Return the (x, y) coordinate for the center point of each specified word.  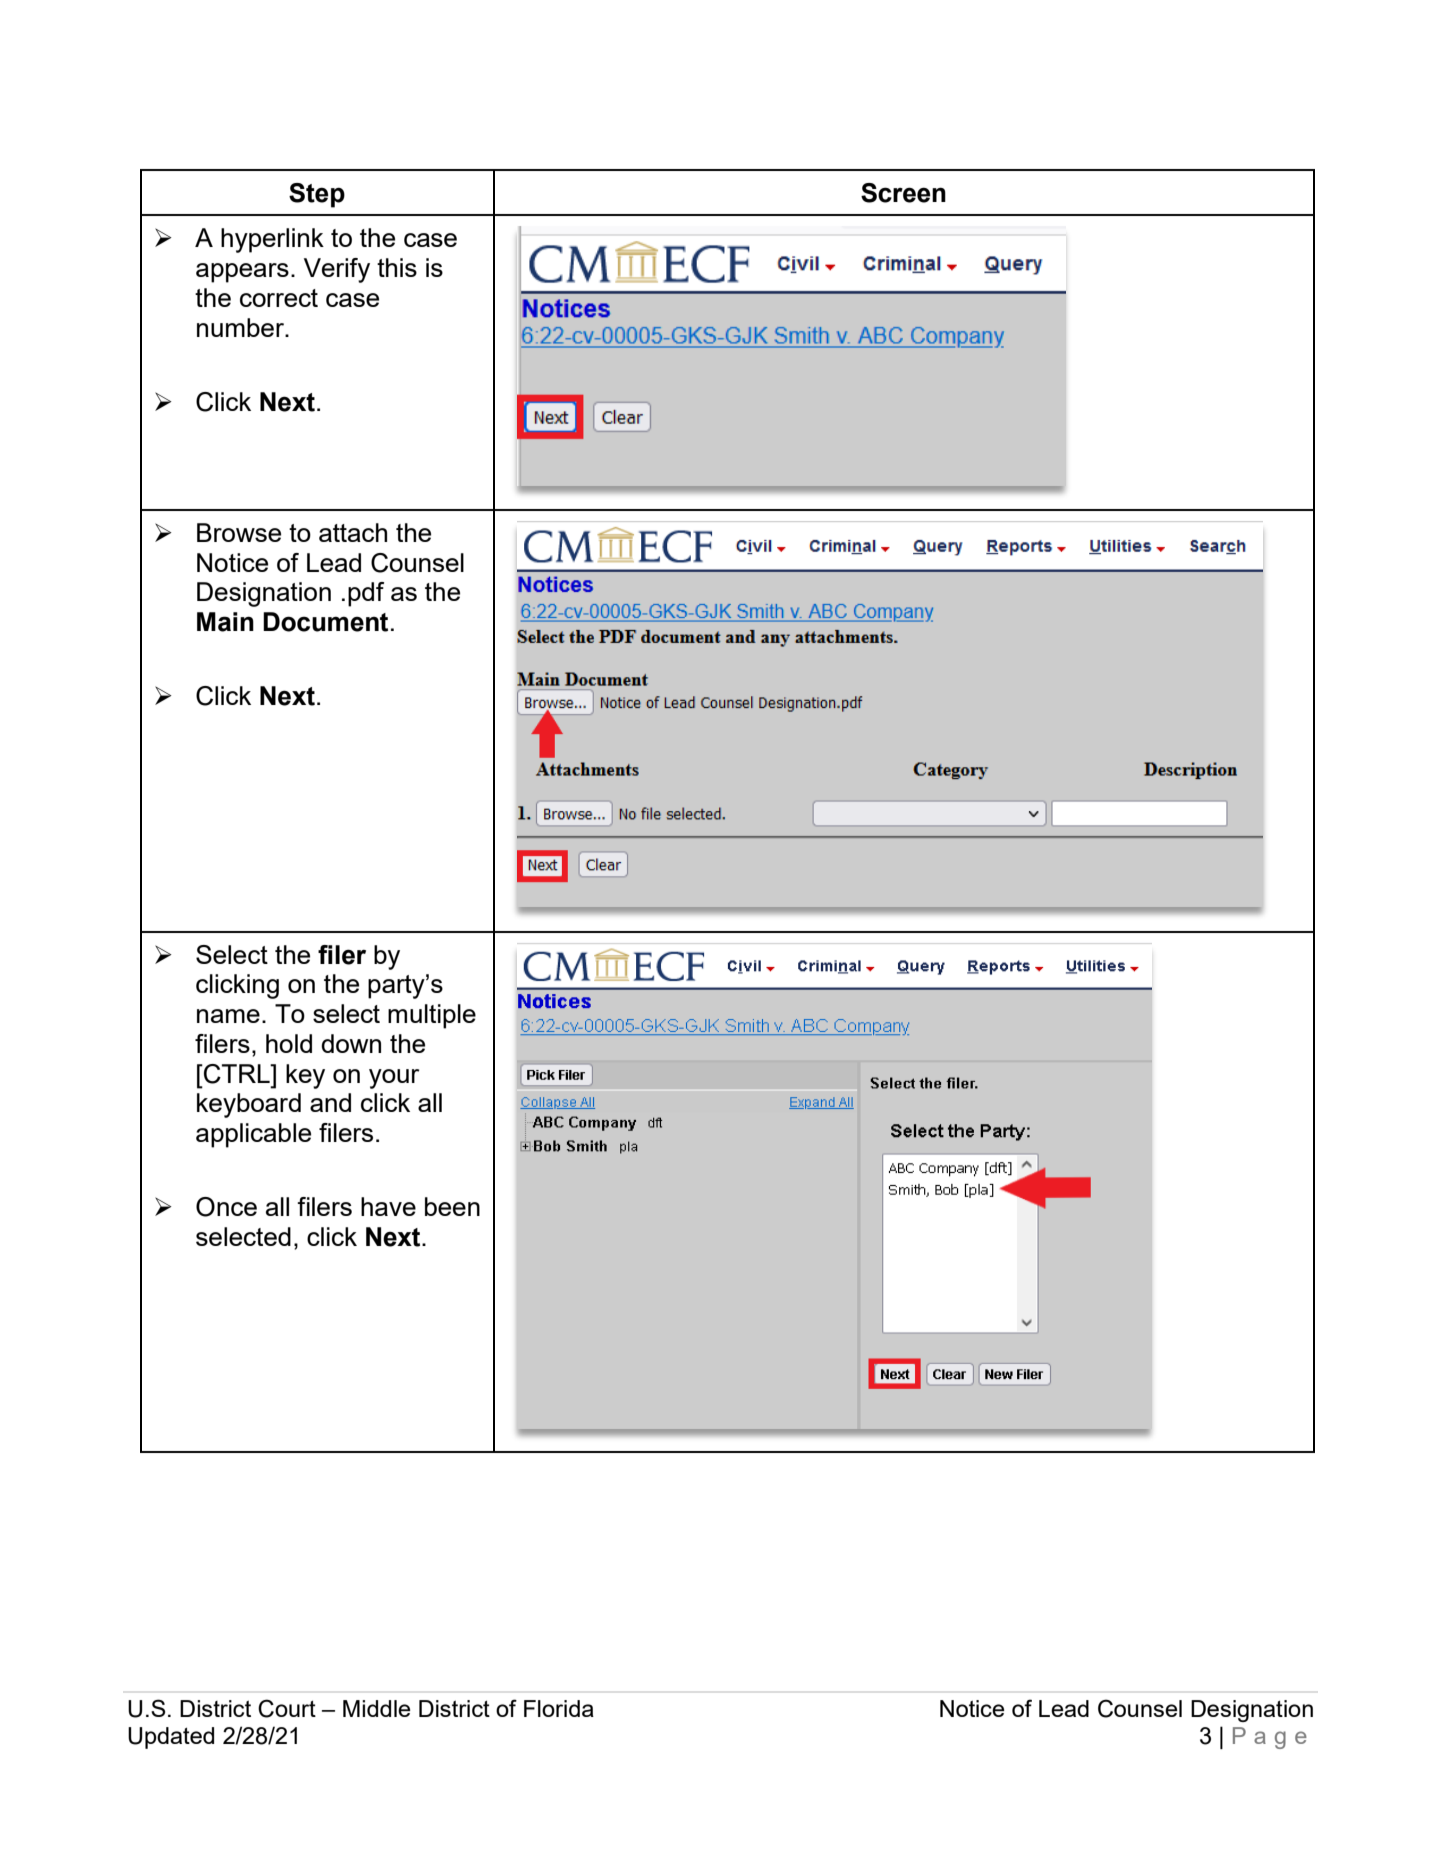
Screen (903, 193)
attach (353, 532)
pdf (366, 594)
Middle (377, 1708)
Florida (559, 1708)
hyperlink (272, 240)
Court (287, 1708)
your (394, 1079)
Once (226, 1207)
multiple (432, 1016)
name (228, 1016)
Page (1270, 1738)
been (452, 1206)
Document (325, 622)
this (397, 267)
